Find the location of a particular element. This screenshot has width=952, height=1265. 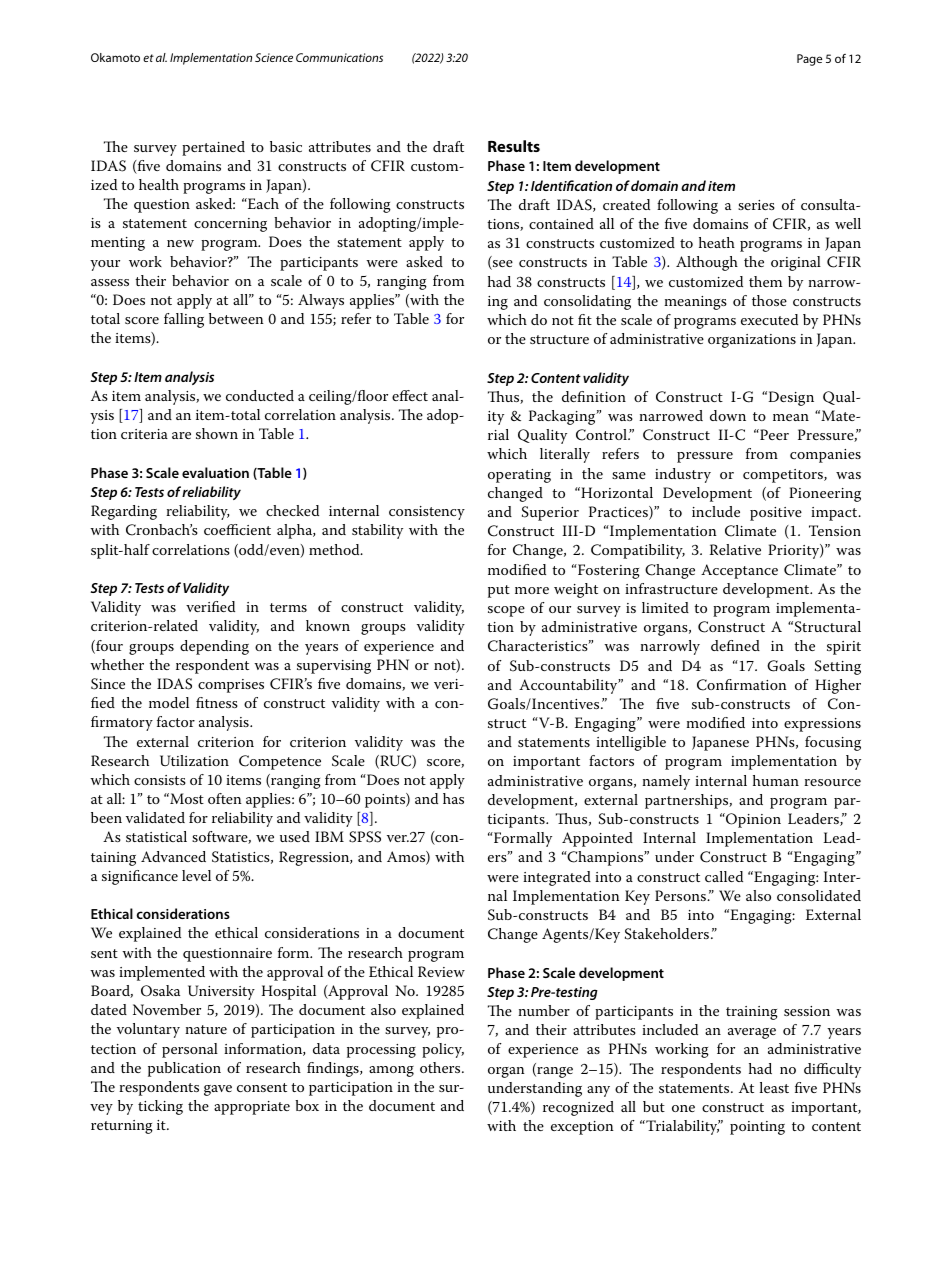

gave is located at coordinates (218, 1090).
